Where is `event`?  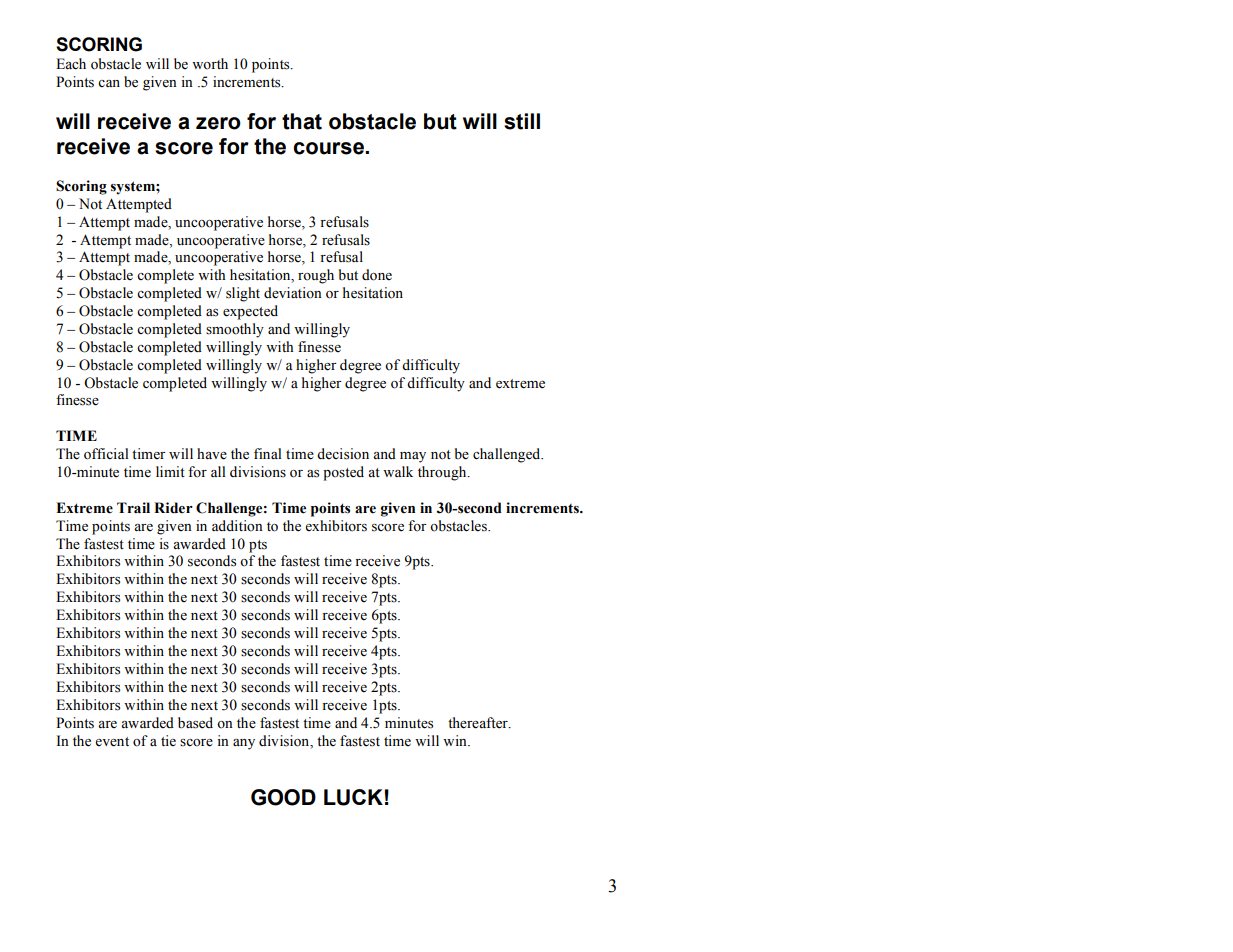
event is located at coordinates (112, 742).
